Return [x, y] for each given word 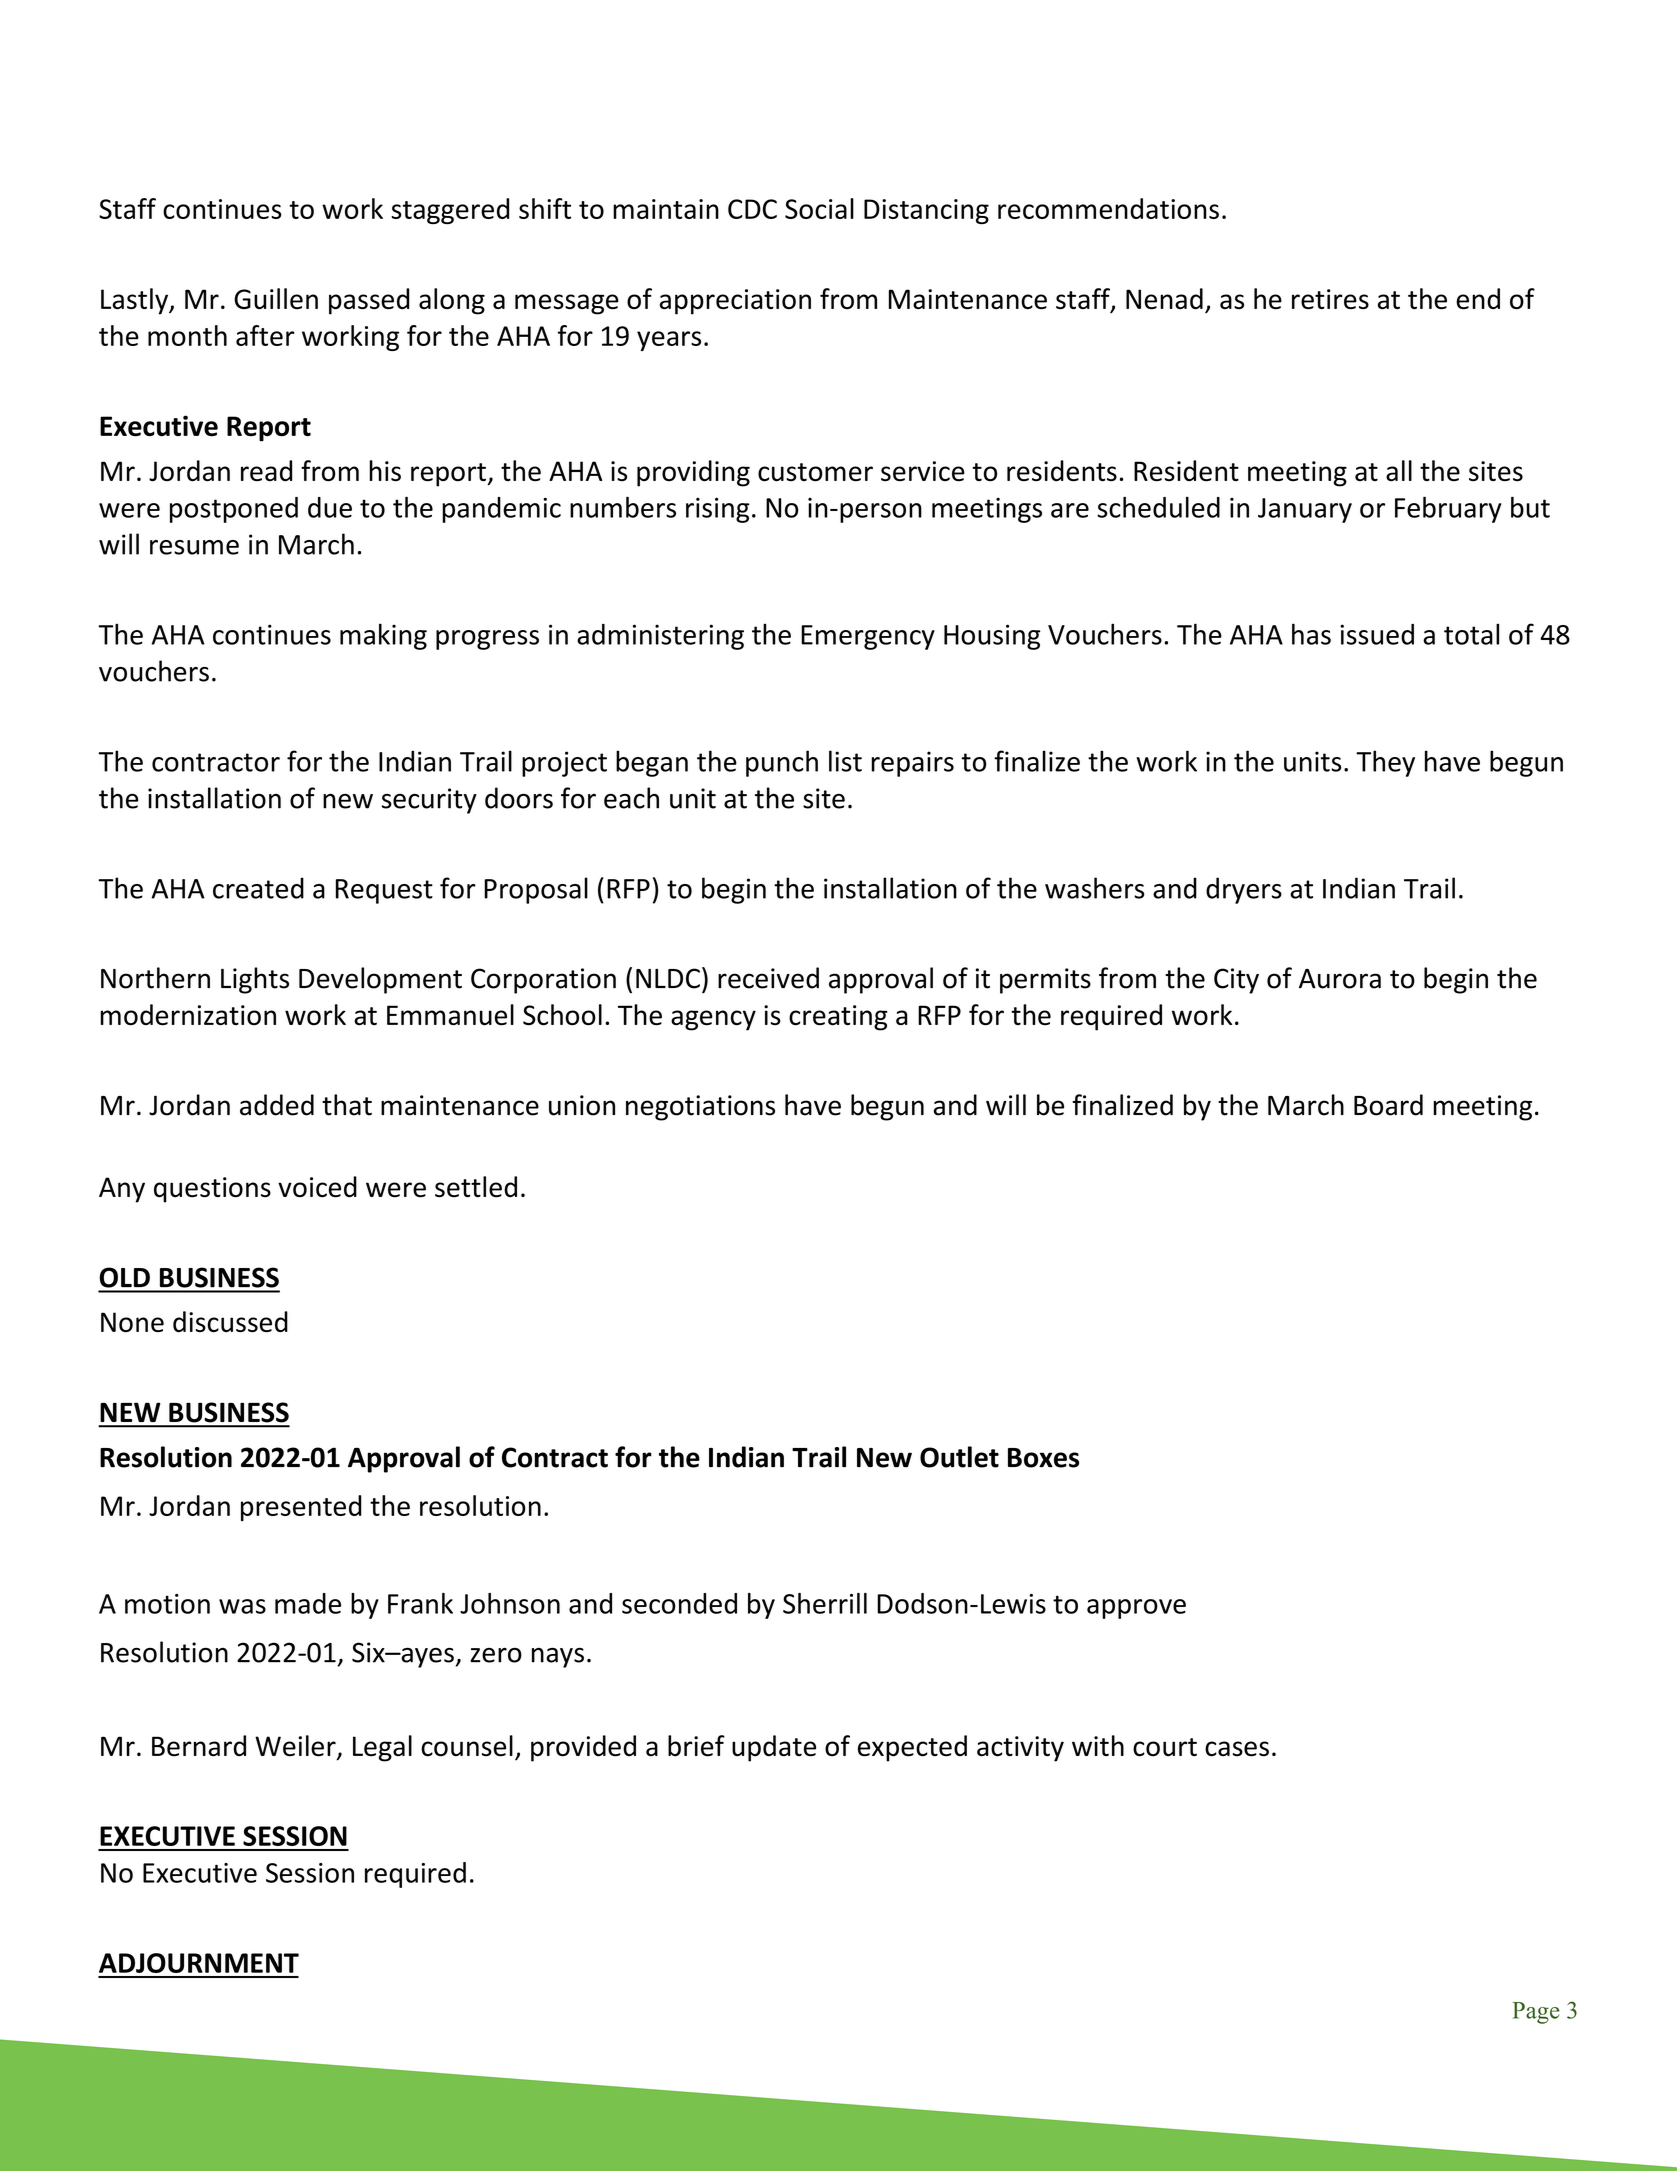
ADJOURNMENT [199, 1963]
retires [1330, 299]
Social [819, 208]
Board [1388, 1105]
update [774, 1748]
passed [369, 301]
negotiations [700, 1108]
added [277, 1105]
